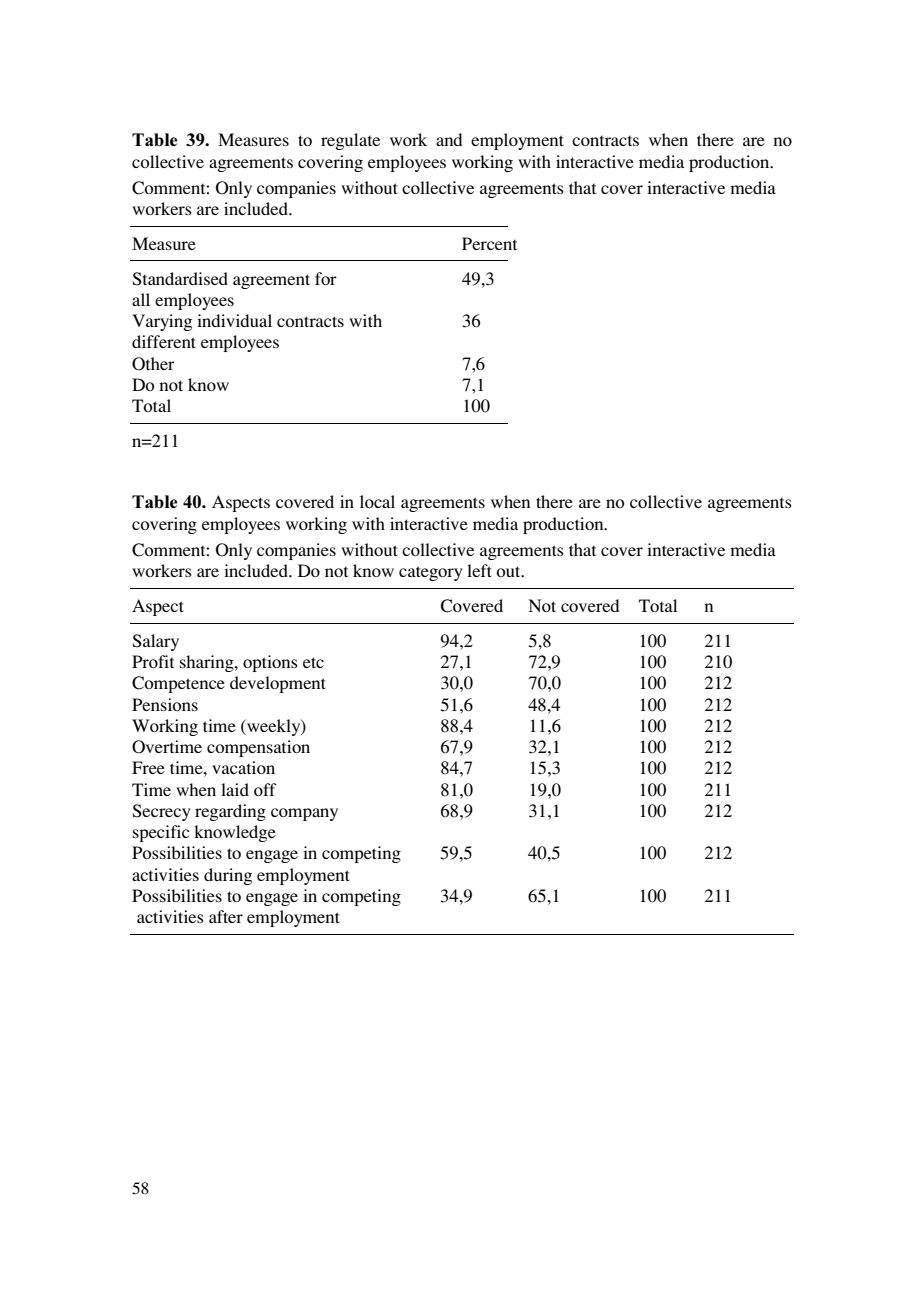 This screenshot has height=1308, width=924. Describe the element at coordinates (228, 876) in the screenshot. I see `during` at that location.
